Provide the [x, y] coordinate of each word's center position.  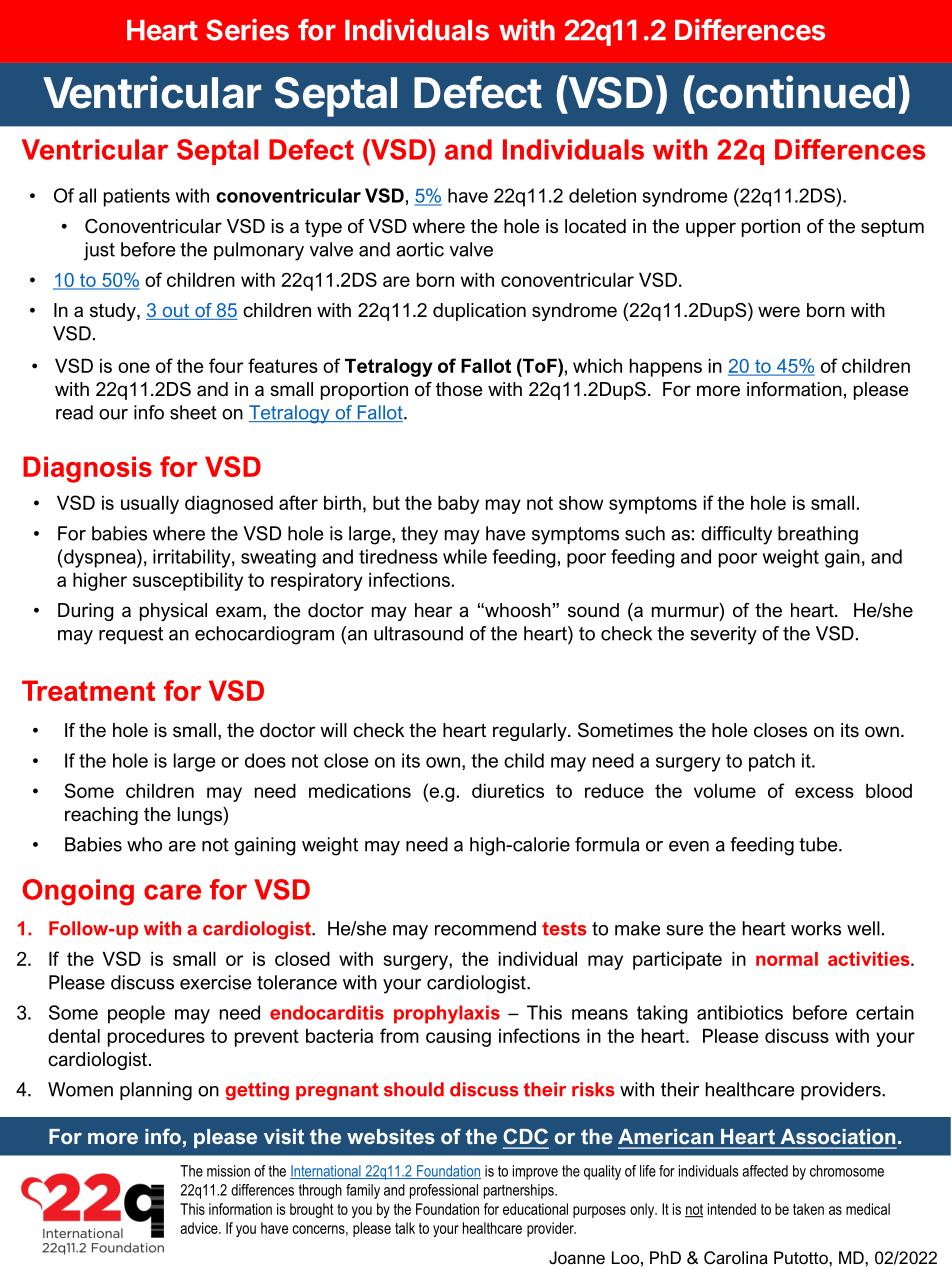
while [465, 556]
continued [794, 92]
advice [200, 1228]
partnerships [520, 1191]
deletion [602, 195]
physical [173, 612]
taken [808, 1209]
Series [247, 29]
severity [723, 635]
